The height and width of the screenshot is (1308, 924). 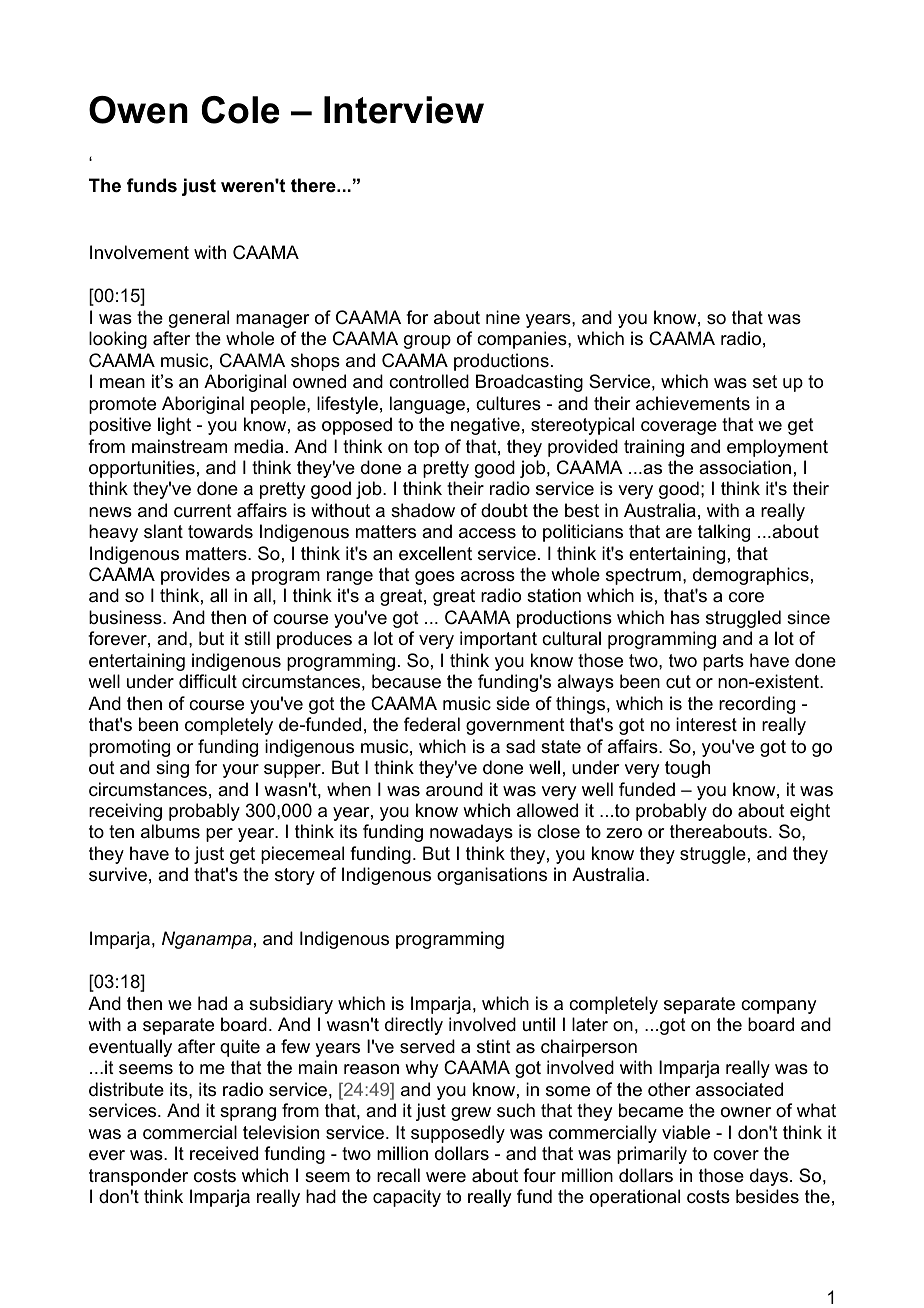 What do you see at coordinates (170, 831) in the screenshot?
I see `albums` at bounding box center [170, 831].
